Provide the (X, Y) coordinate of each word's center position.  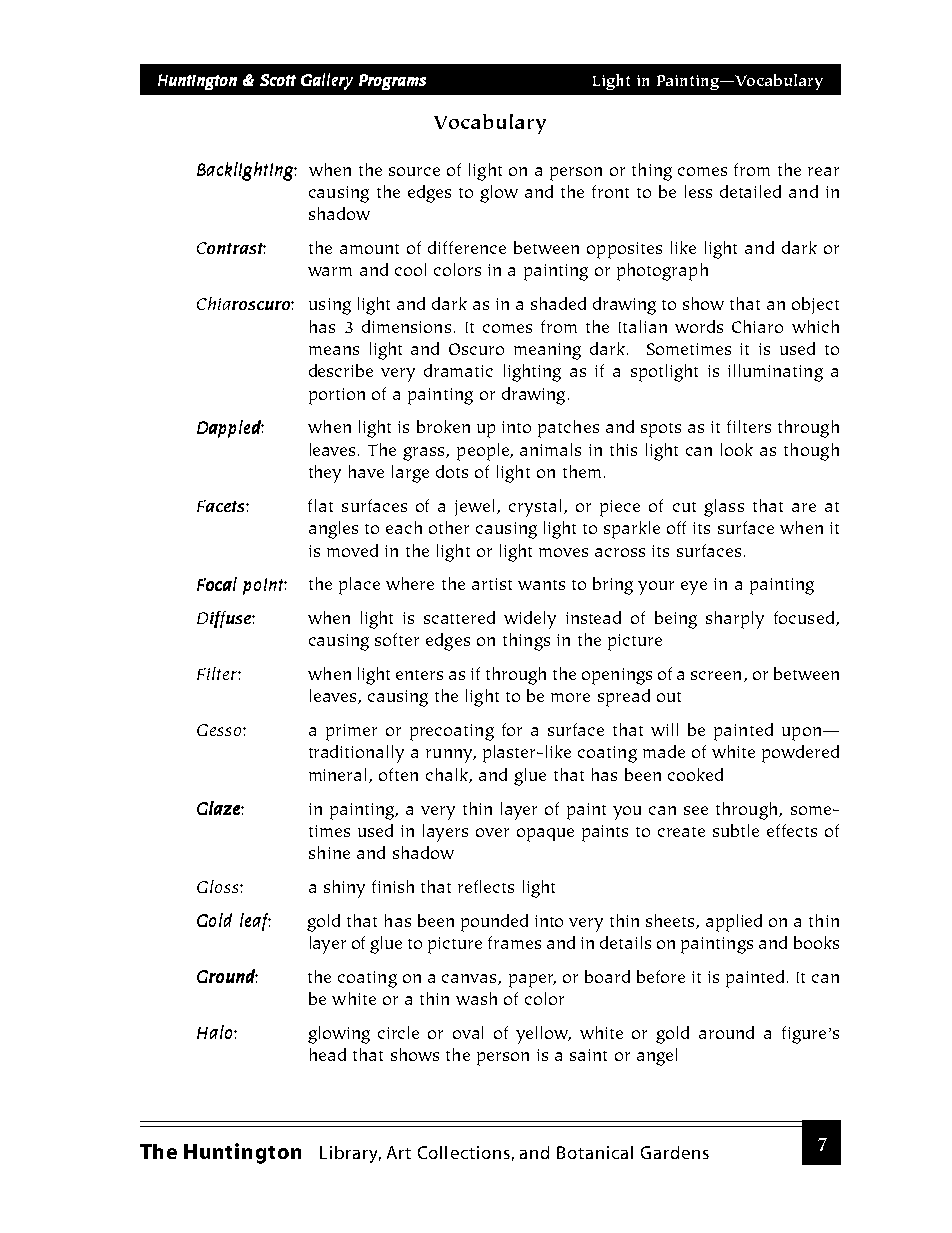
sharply (735, 620)
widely (530, 620)
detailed (750, 191)
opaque (545, 835)
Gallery (327, 81)
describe (341, 370)
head (328, 1054)
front (610, 191)
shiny (344, 889)
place (359, 586)
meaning (547, 351)
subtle (736, 830)
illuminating (775, 373)
